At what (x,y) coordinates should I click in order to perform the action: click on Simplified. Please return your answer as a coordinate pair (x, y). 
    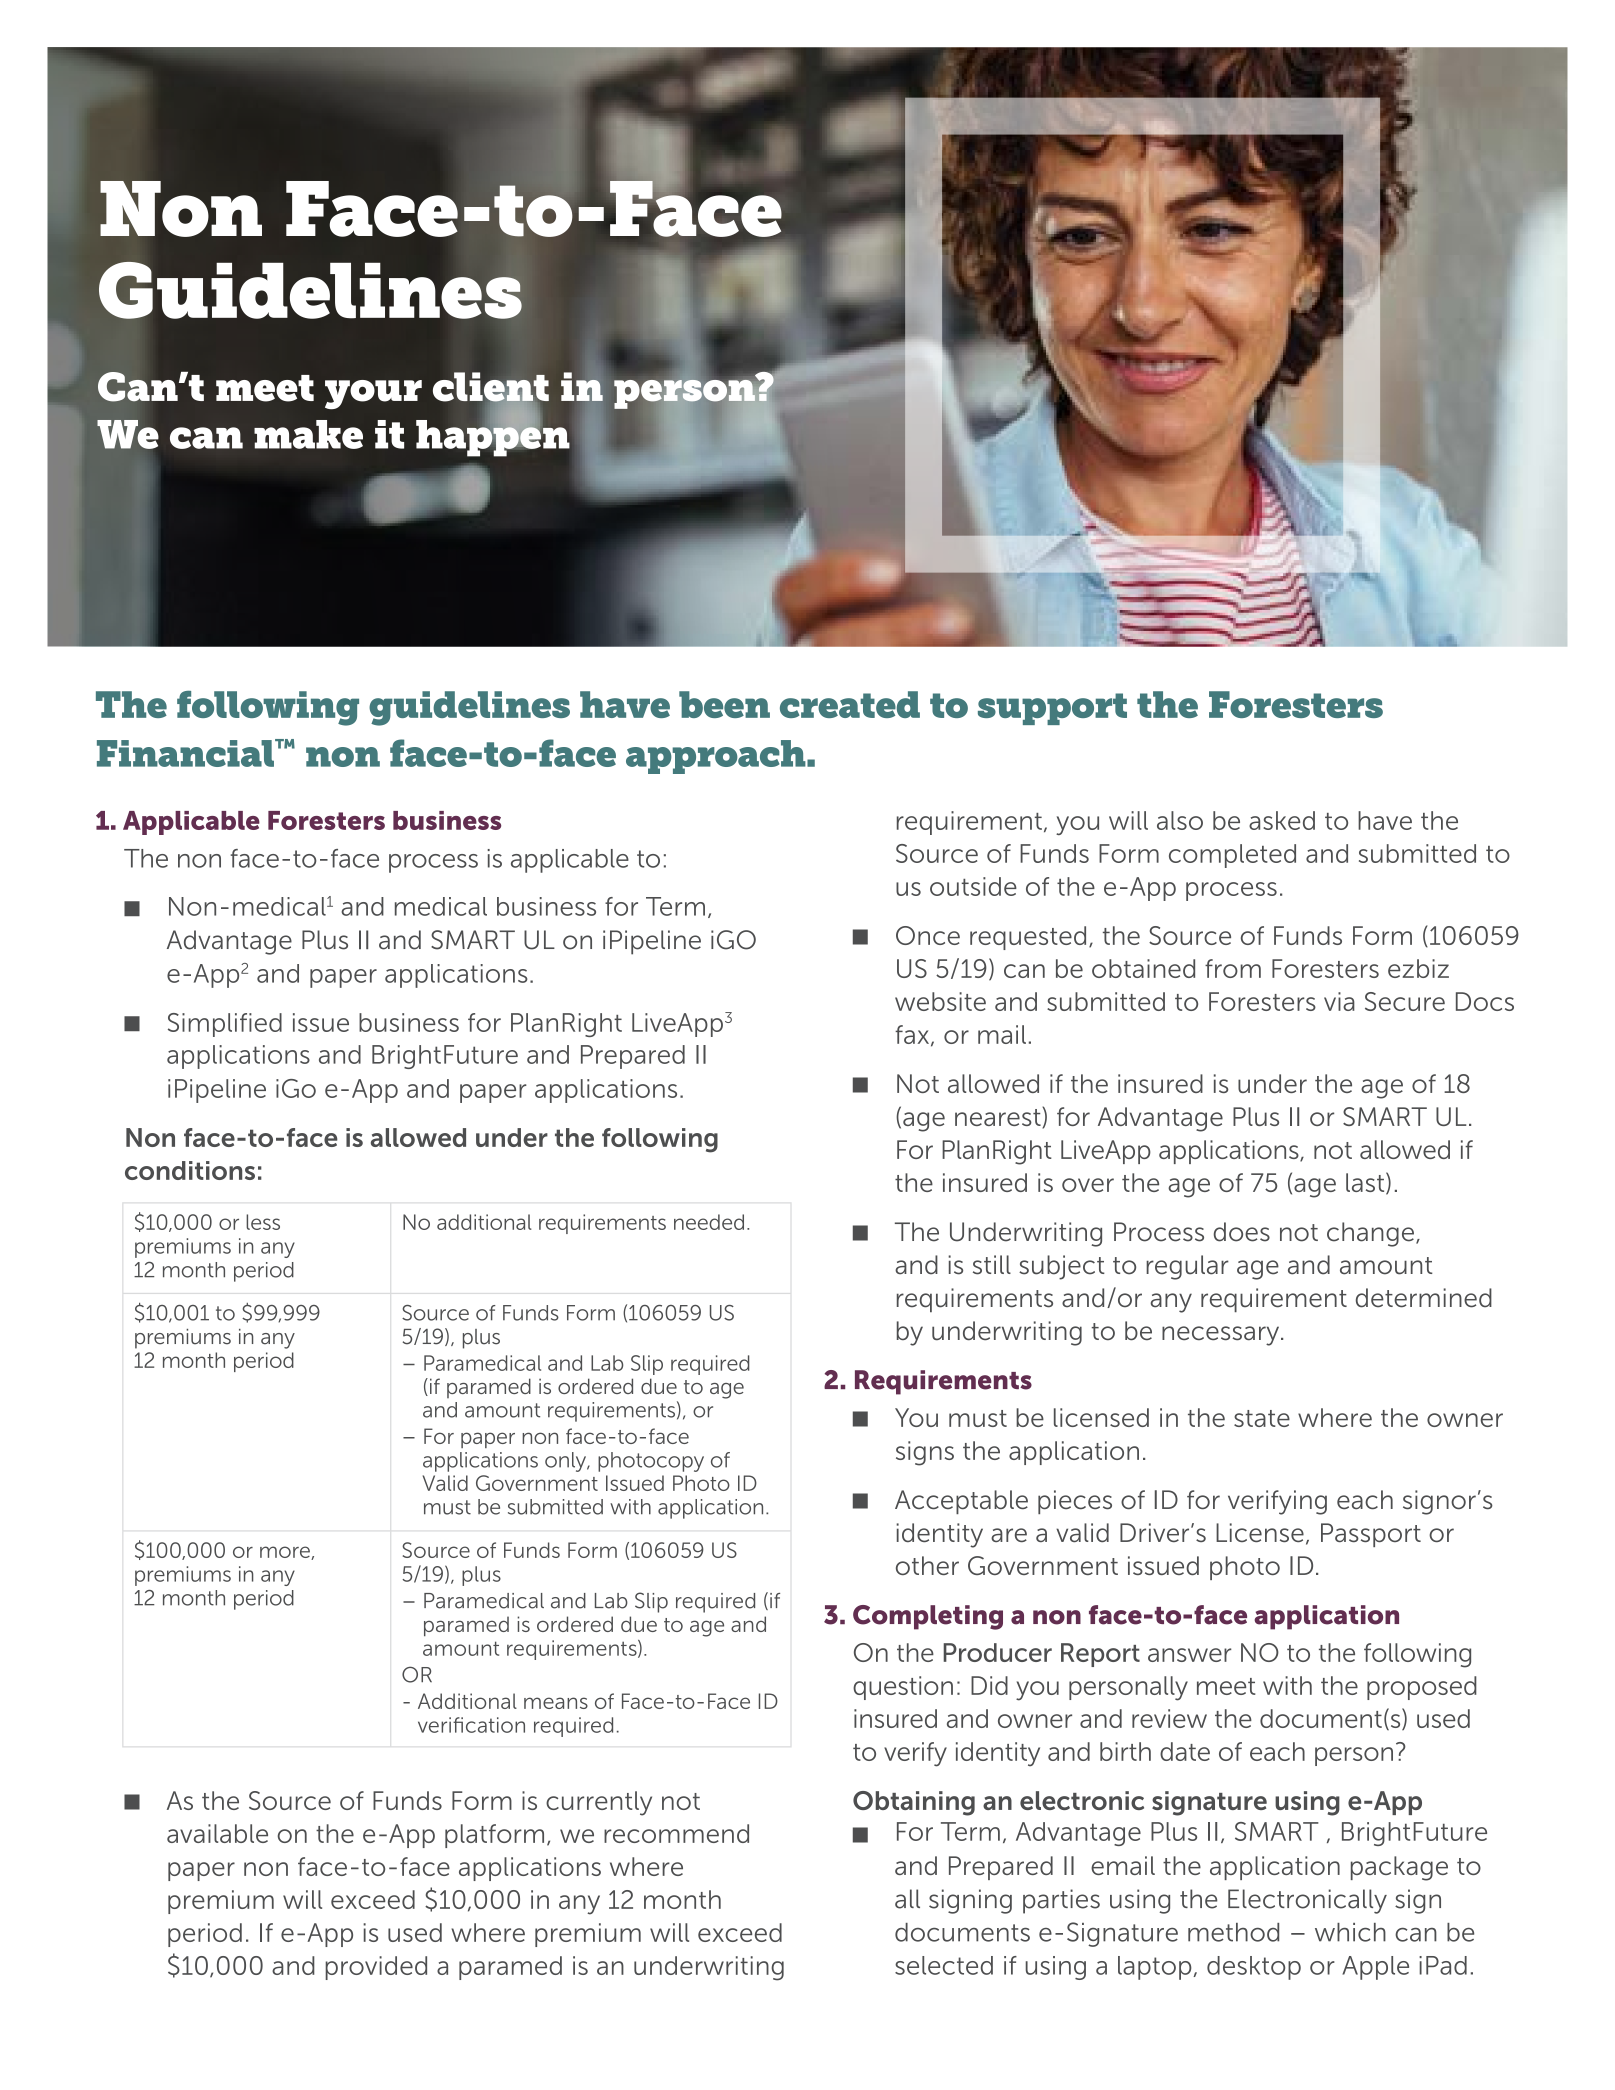
    Looking at the image, I should click on (225, 1025).
